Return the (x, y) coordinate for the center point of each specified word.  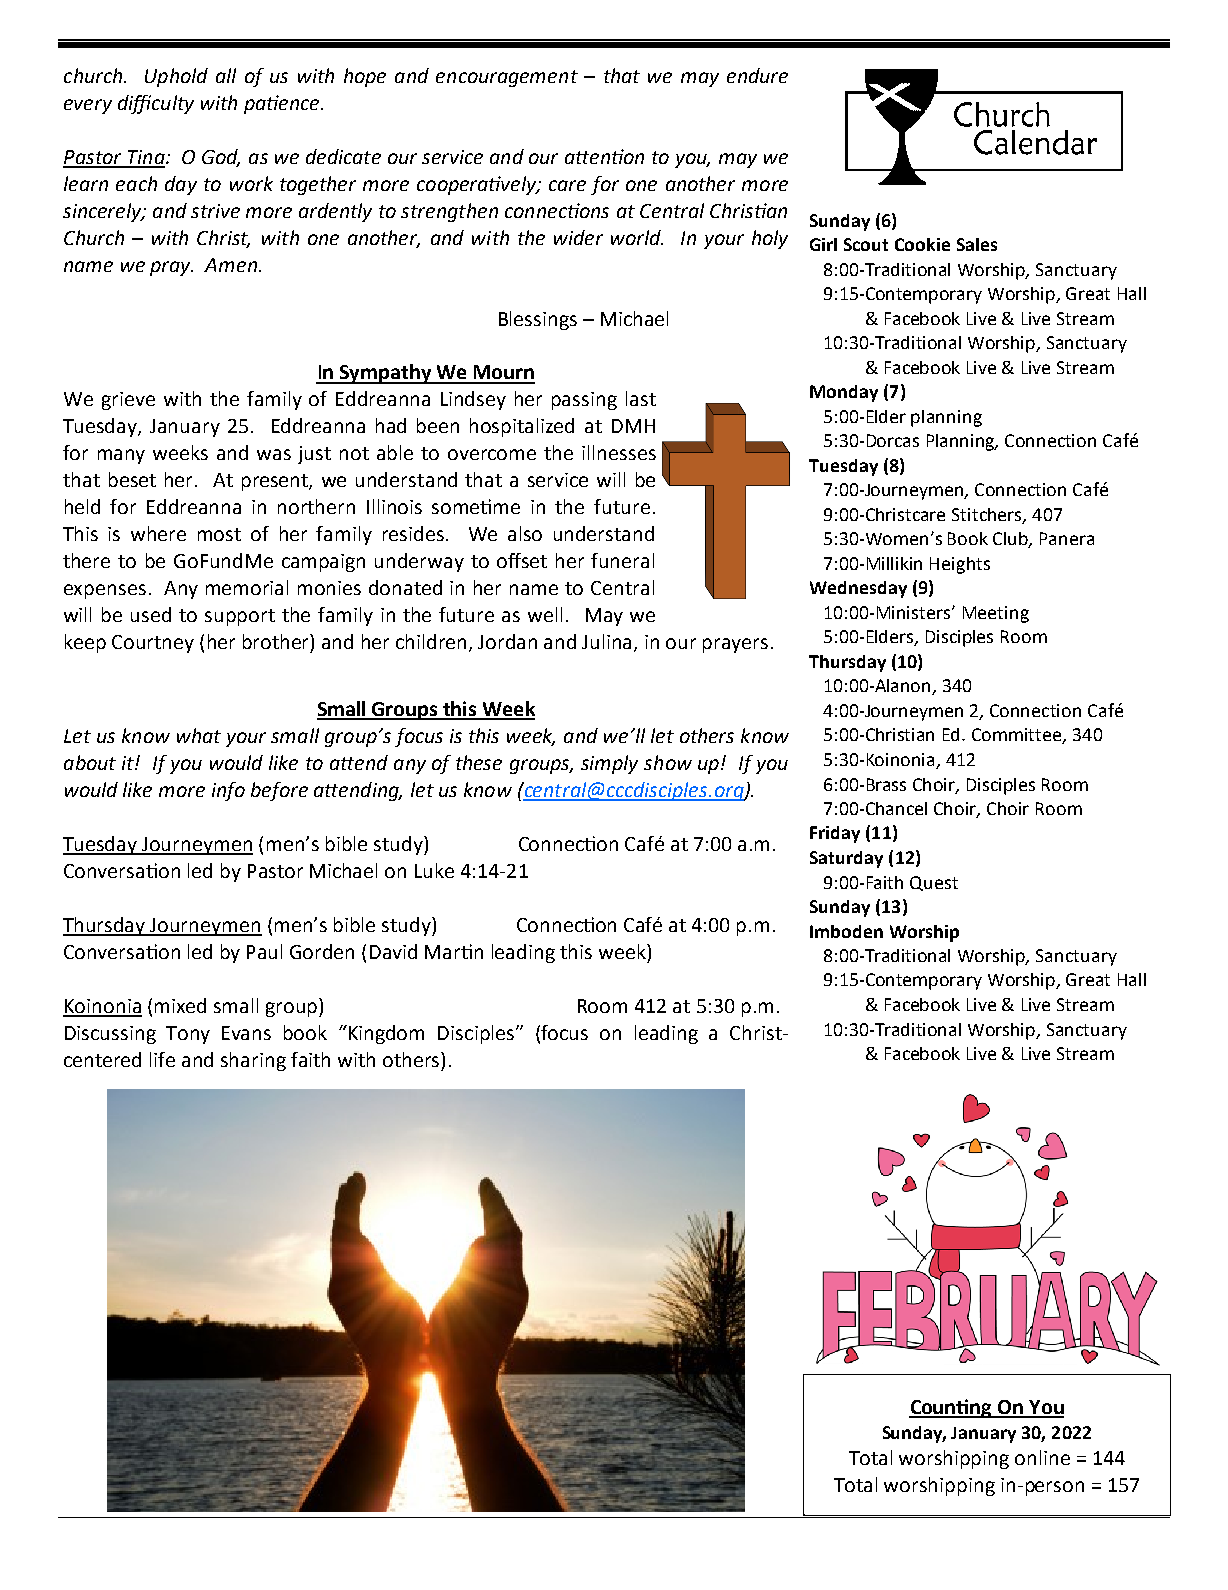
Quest (934, 883)
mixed (180, 1005)
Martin (454, 951)
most (219, 534)
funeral (622, 560)
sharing (253, 1061)
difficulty (156, 104)
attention (604, 156)
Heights (960, 565)
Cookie (922, 244)
